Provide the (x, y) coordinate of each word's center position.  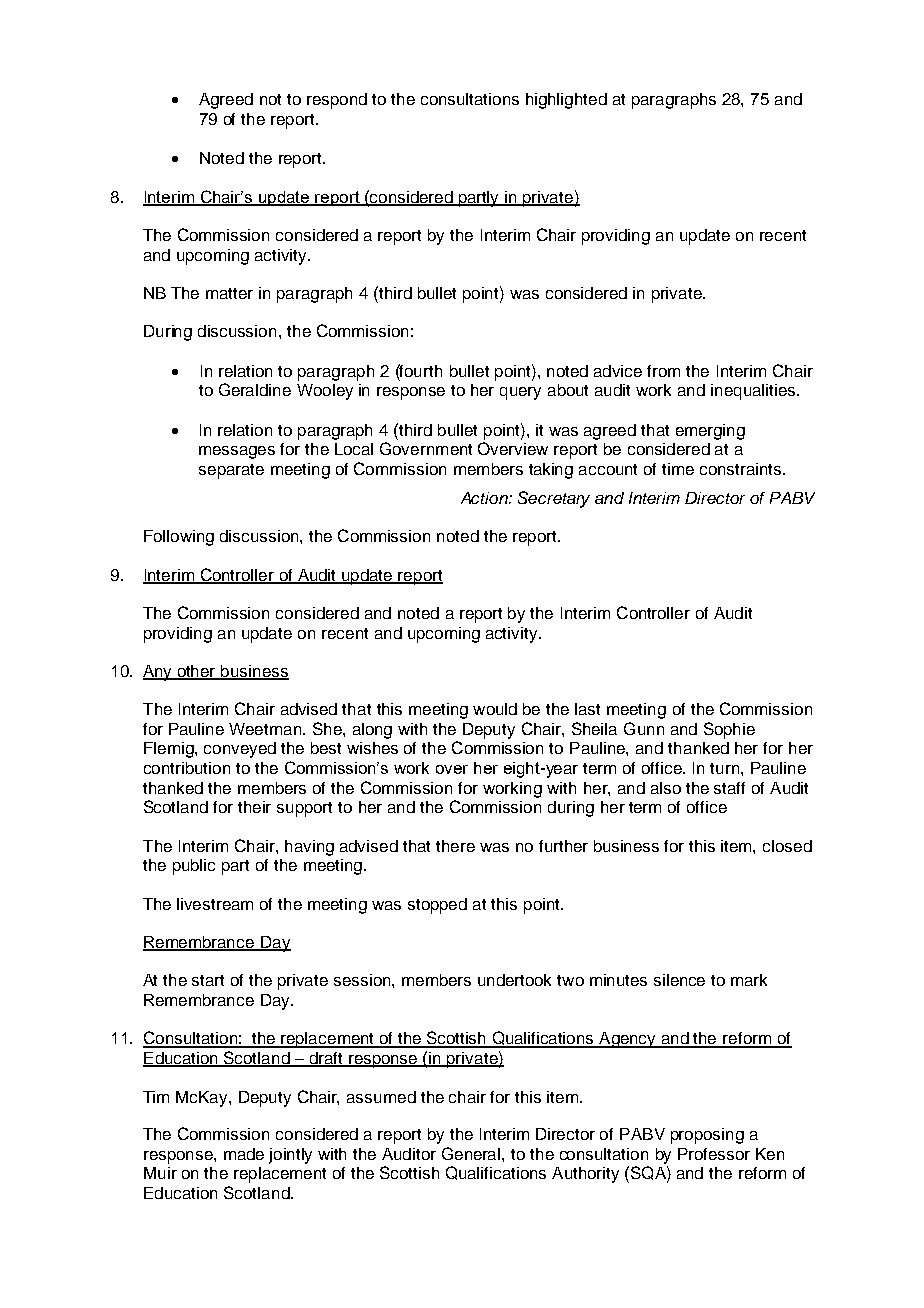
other (197, 672)
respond (337, 101)
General (472, 1153)
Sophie (729, 730)
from (663, 371)
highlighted (566, 101)
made (244, 1154)
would (495, 709)
